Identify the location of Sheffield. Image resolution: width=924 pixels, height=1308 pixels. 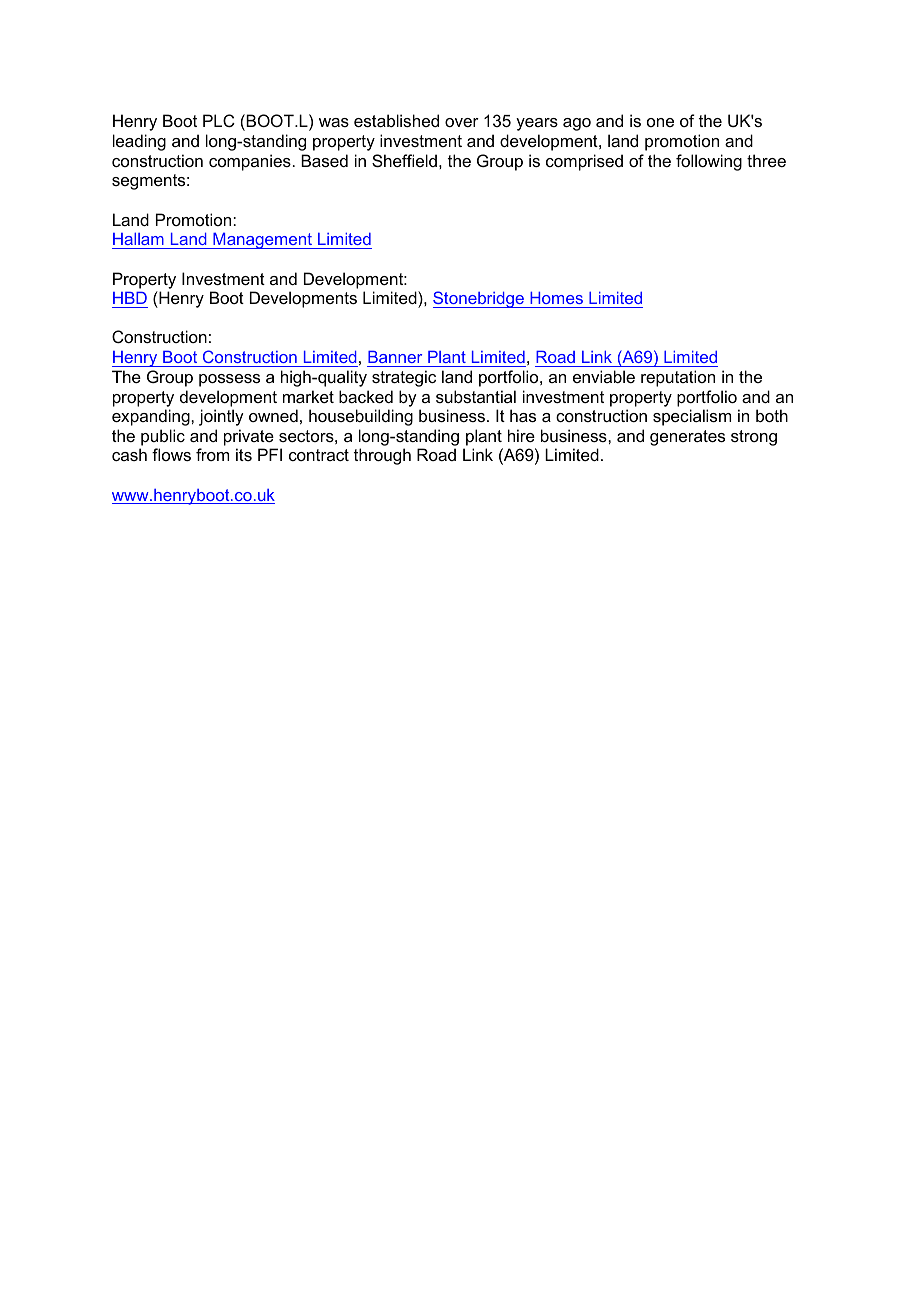
(404, 160).
